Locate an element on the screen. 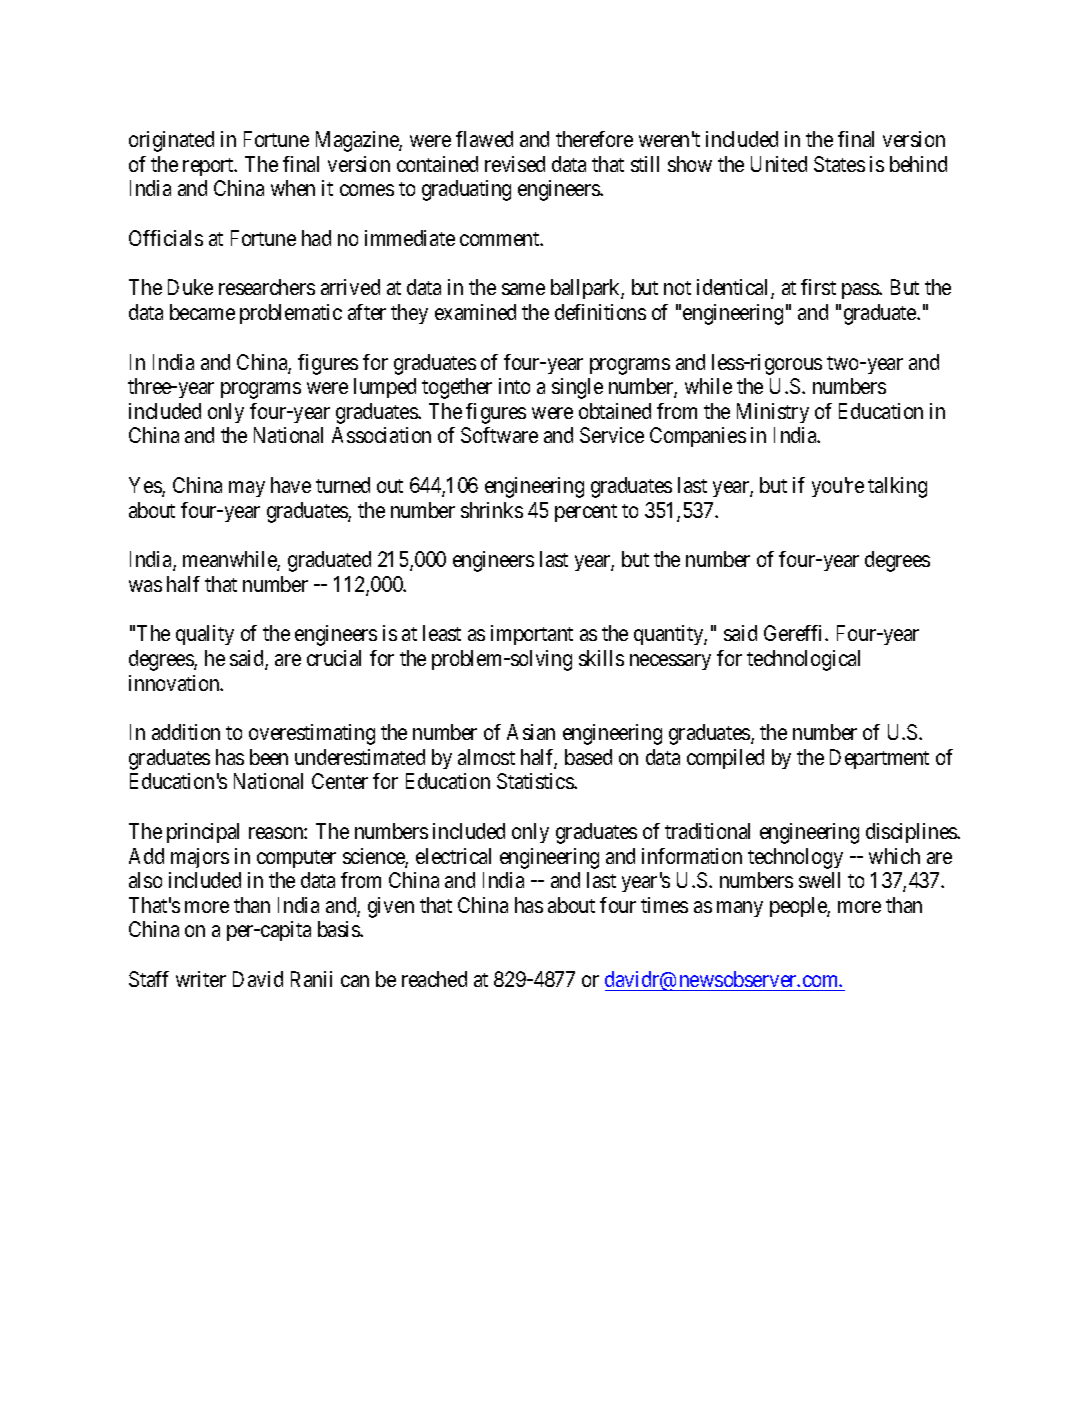  report is located at coordinates (209, 167).
